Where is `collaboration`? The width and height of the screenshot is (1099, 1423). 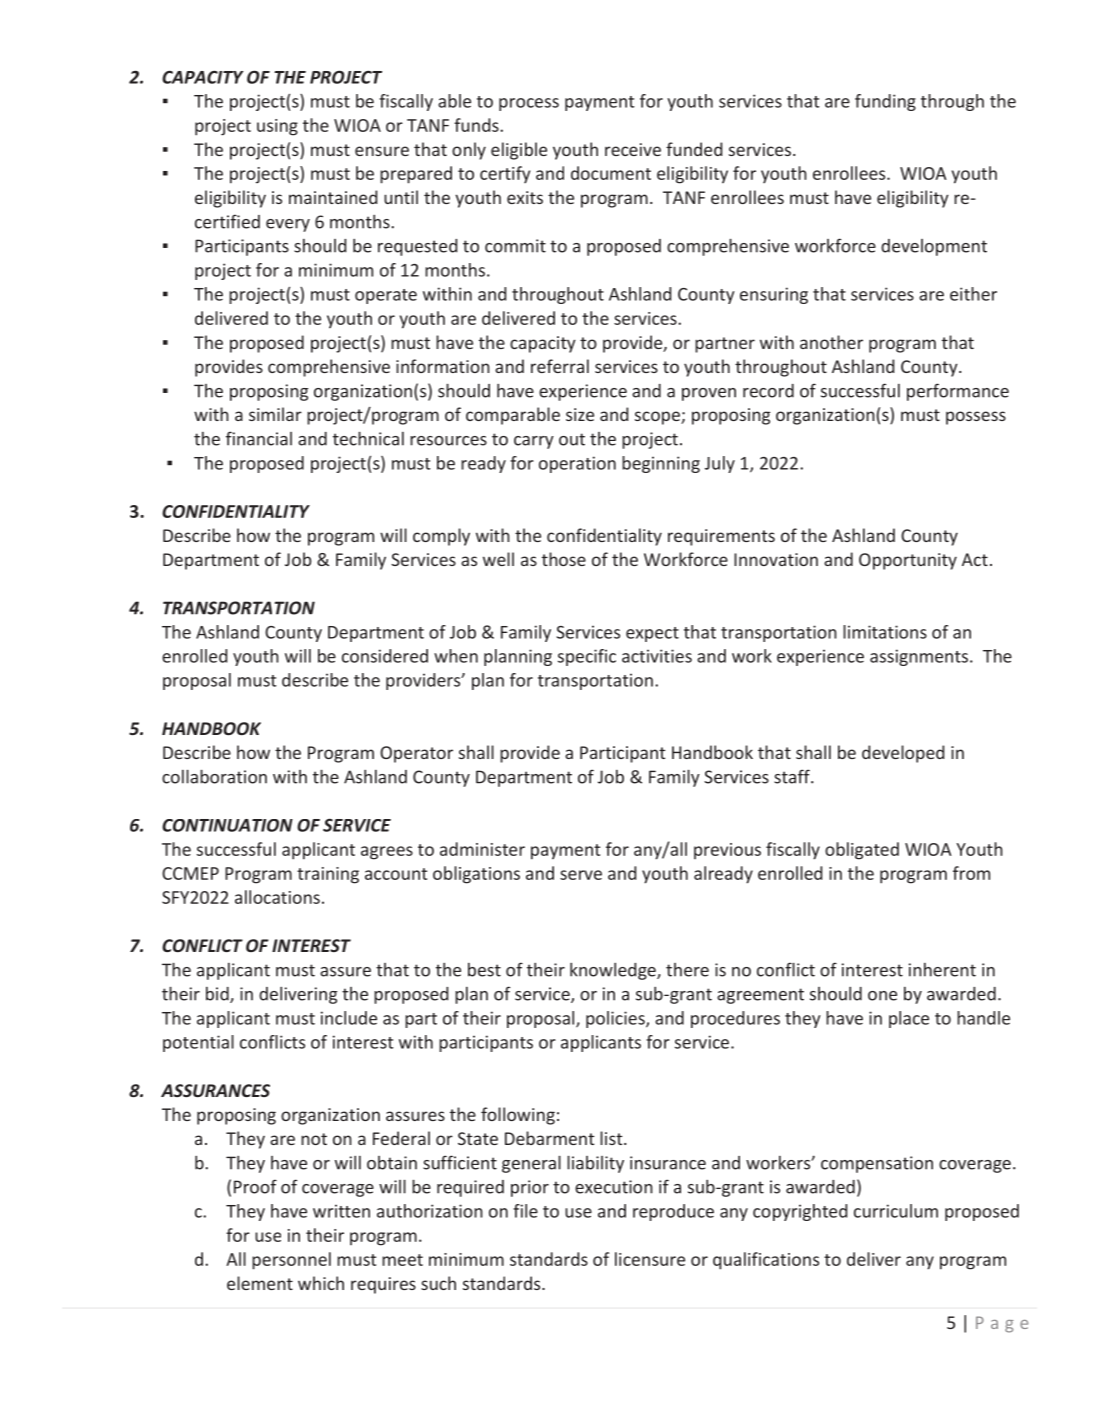
collaboration is located at coordinates (214, 776).
